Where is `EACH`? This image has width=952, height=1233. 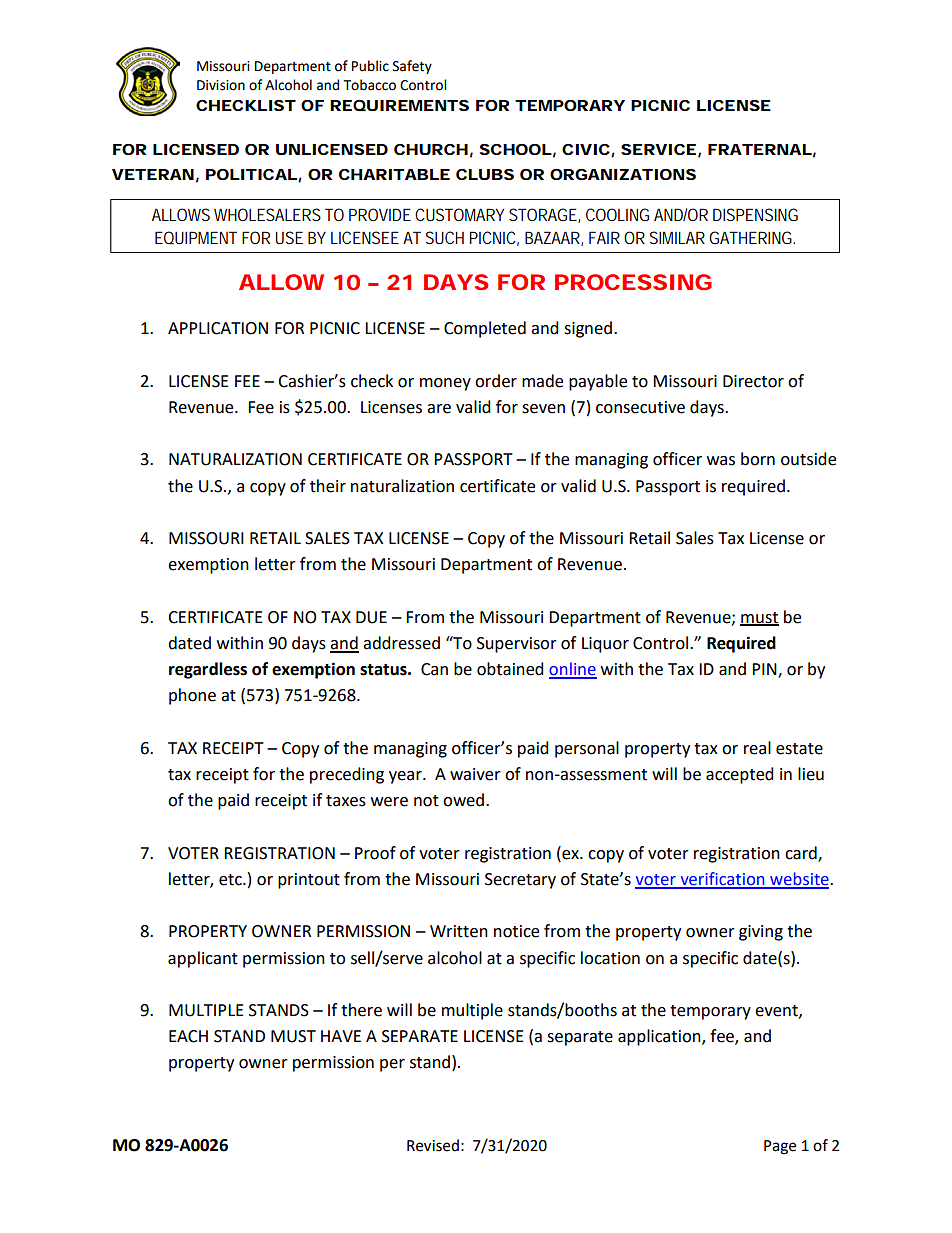
EACH is located at coordinates (188, 1036).
